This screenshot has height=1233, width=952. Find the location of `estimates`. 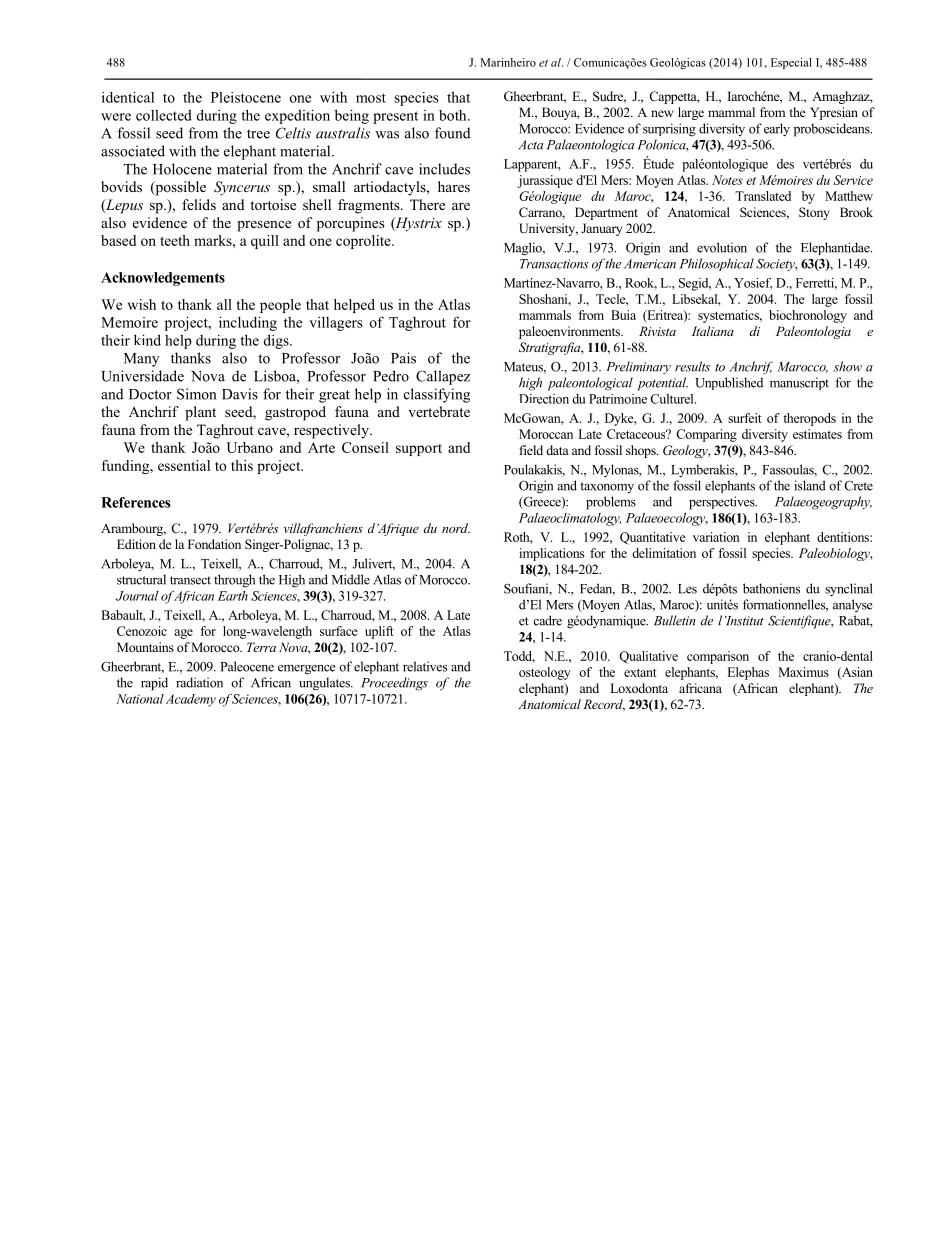

estimates is located at coordinates (817, 434).
